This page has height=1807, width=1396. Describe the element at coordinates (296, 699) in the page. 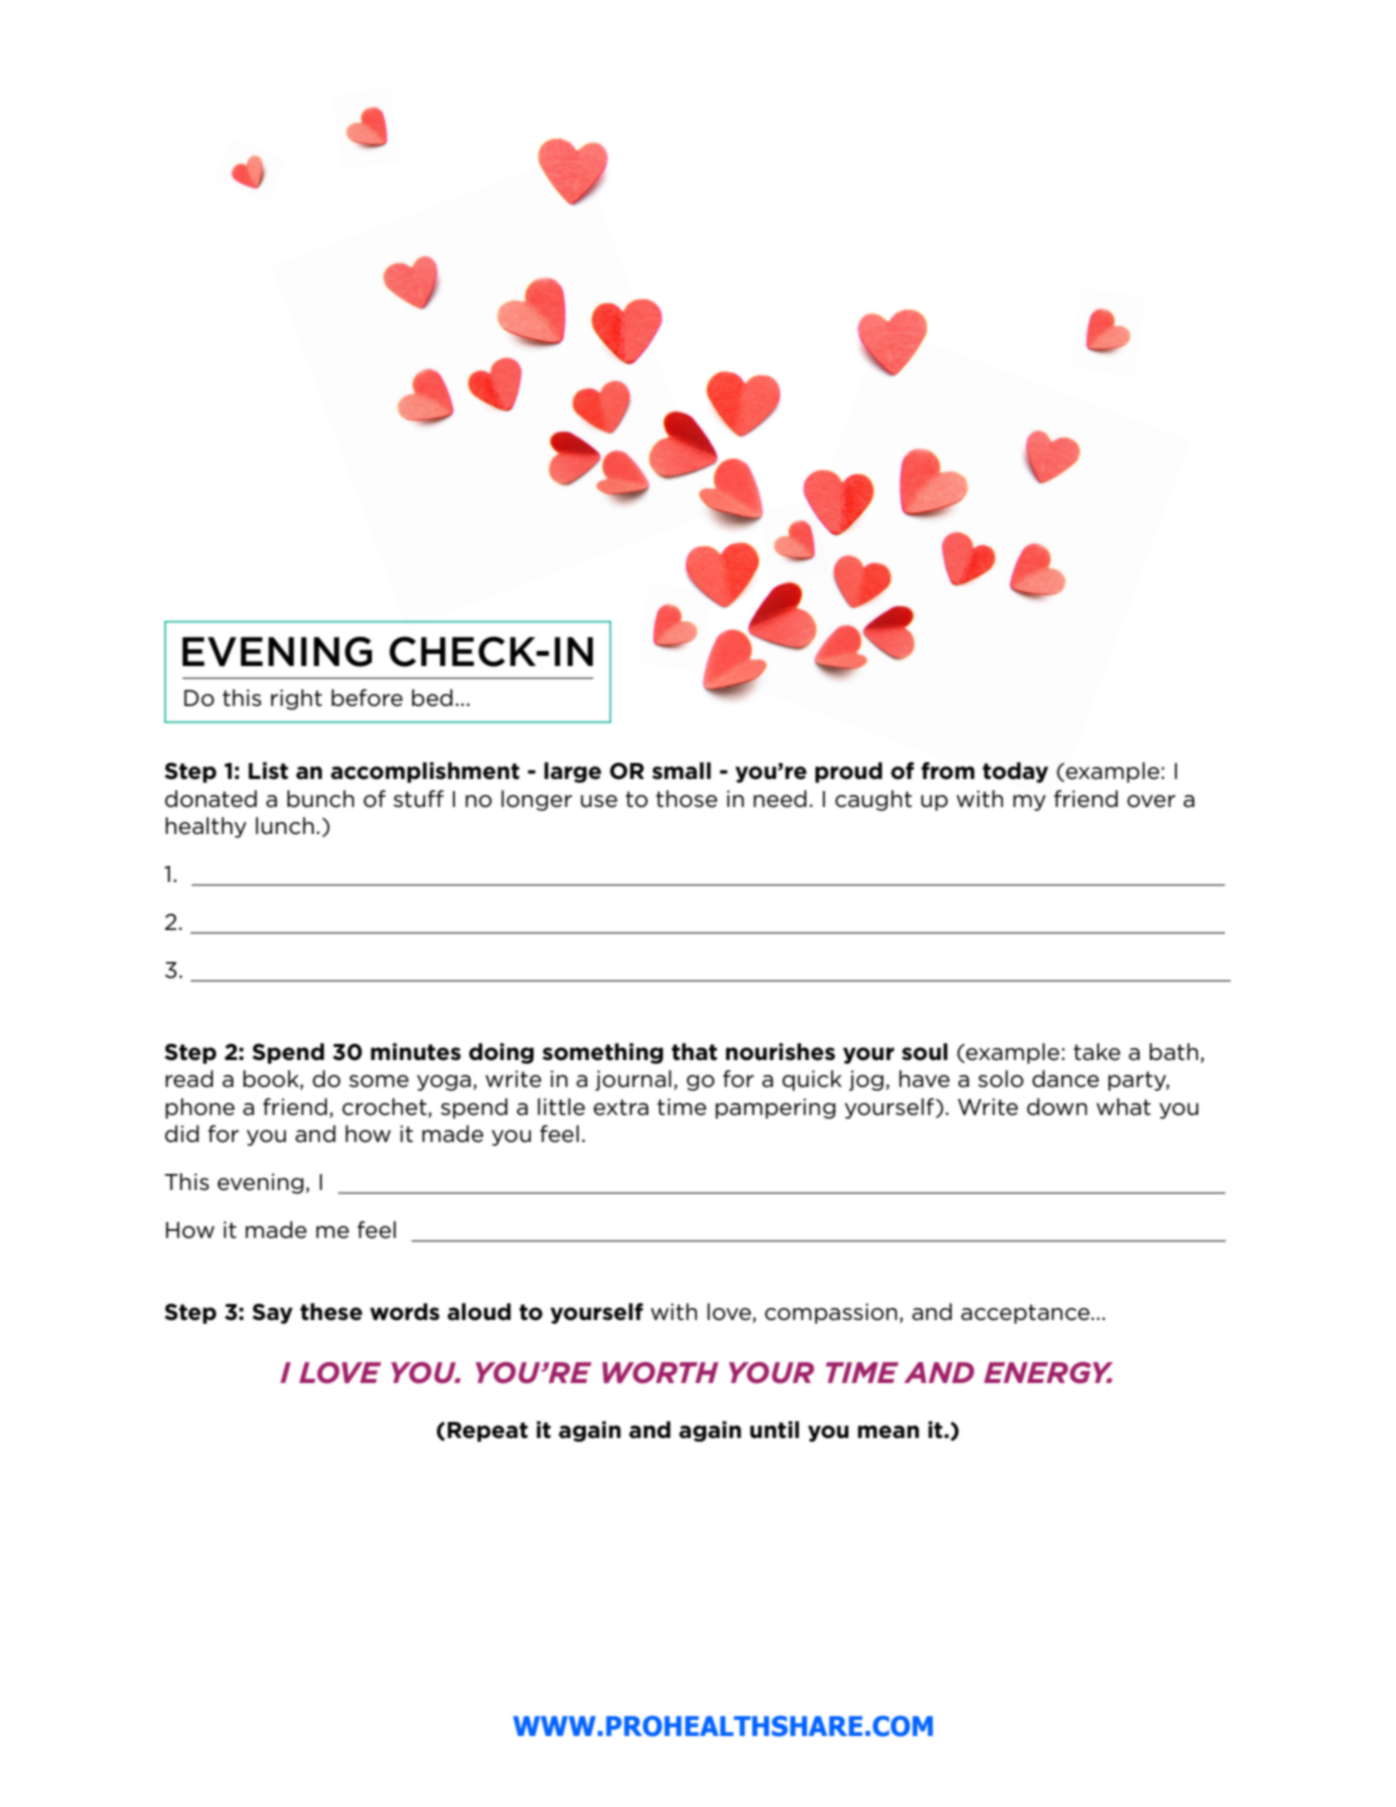

I see `right` at that location.
